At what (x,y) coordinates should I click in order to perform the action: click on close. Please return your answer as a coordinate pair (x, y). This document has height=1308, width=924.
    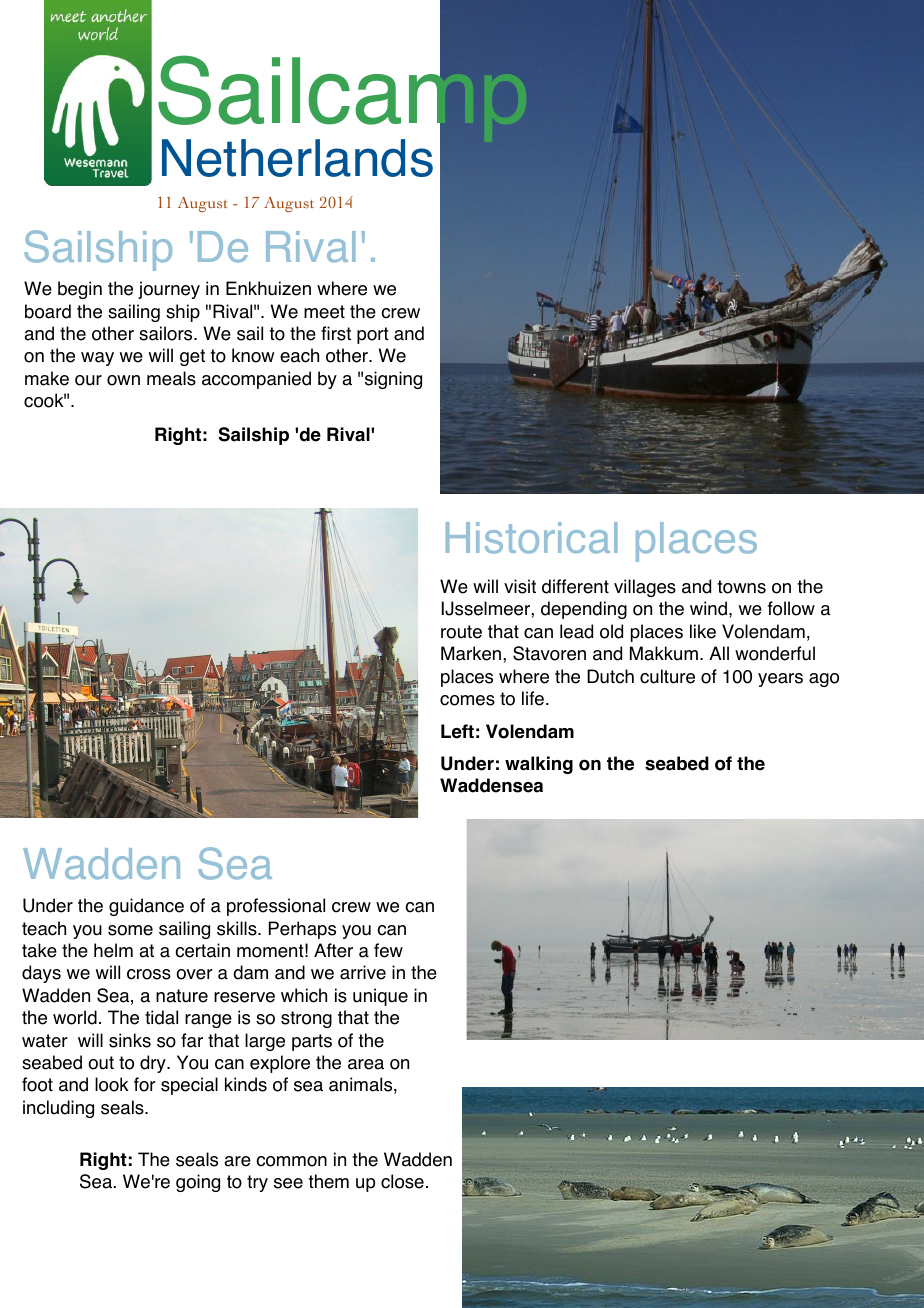
    Looking at the image, I should click on (402, 1181).
